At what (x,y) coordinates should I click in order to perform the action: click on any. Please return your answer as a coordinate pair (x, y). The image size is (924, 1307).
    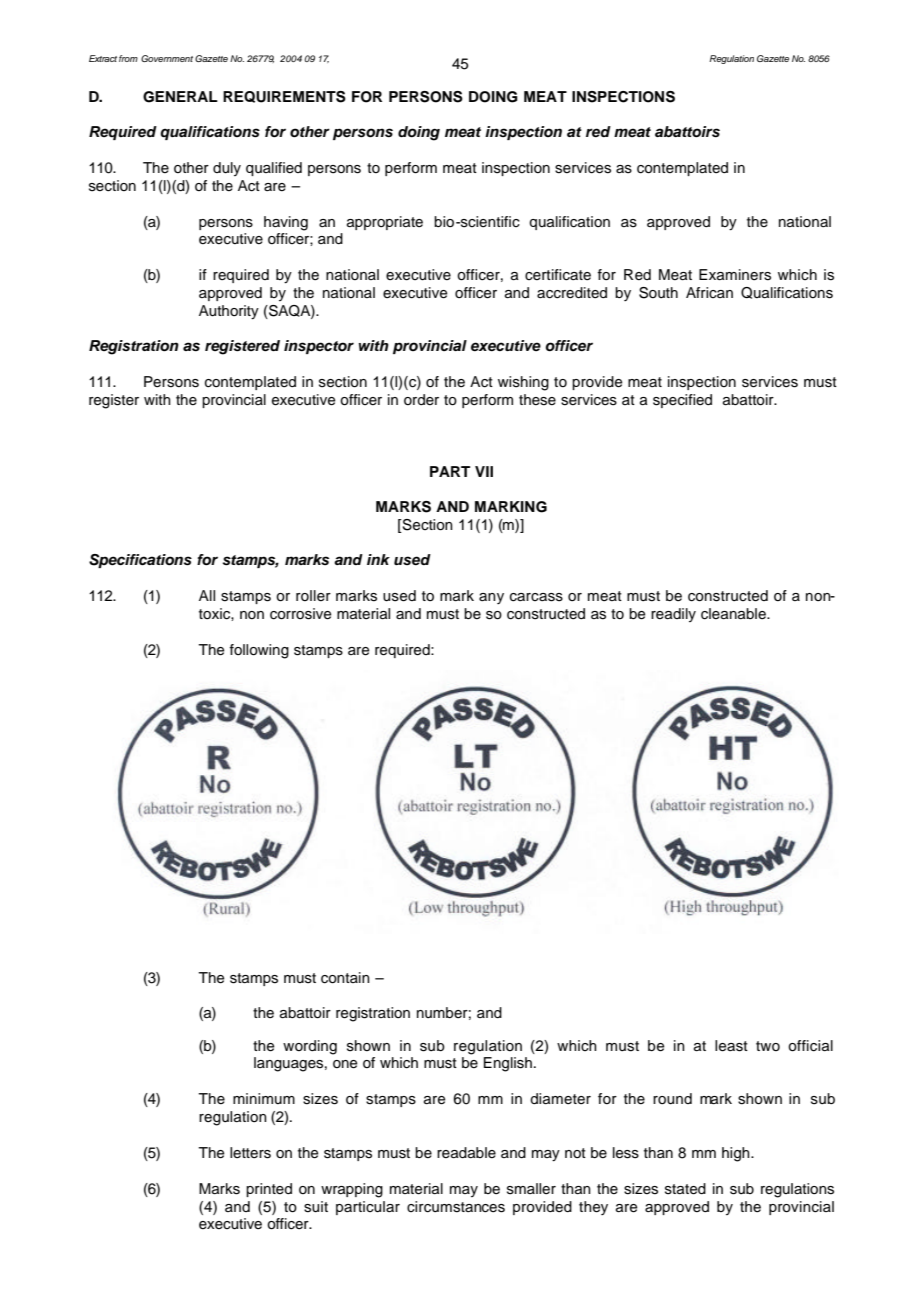
    Looking at the image, I should click on (491, 598).
